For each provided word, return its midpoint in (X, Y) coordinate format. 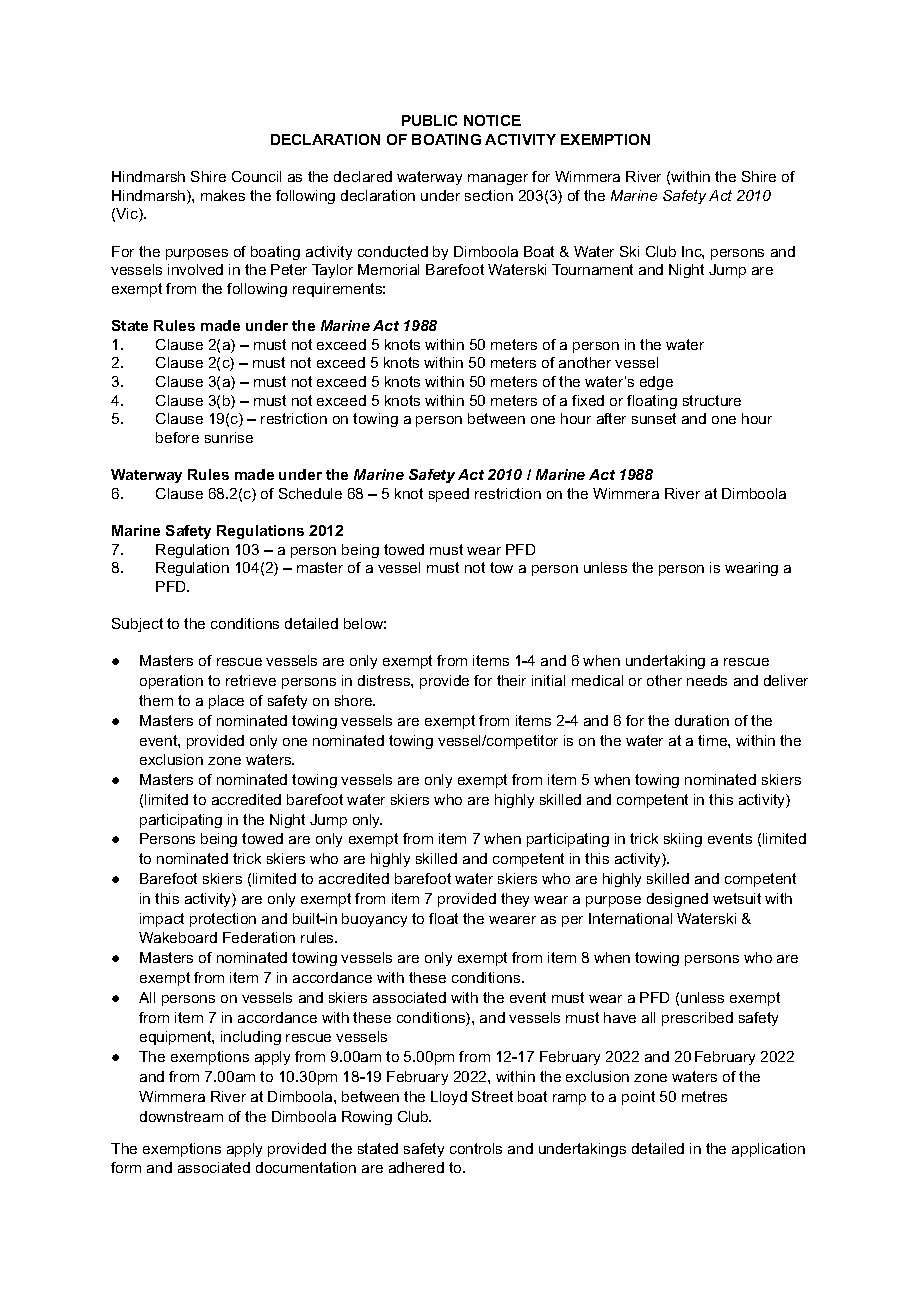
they (515, 900)
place (226, 702)
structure (712, 400)
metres (704, 1096)
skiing (683, 840)
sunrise (229, 437)
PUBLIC (429, 120)
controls (476, 1148)
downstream (181, 1116)
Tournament (592, 269)
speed (449, 495)
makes (223, 195)
